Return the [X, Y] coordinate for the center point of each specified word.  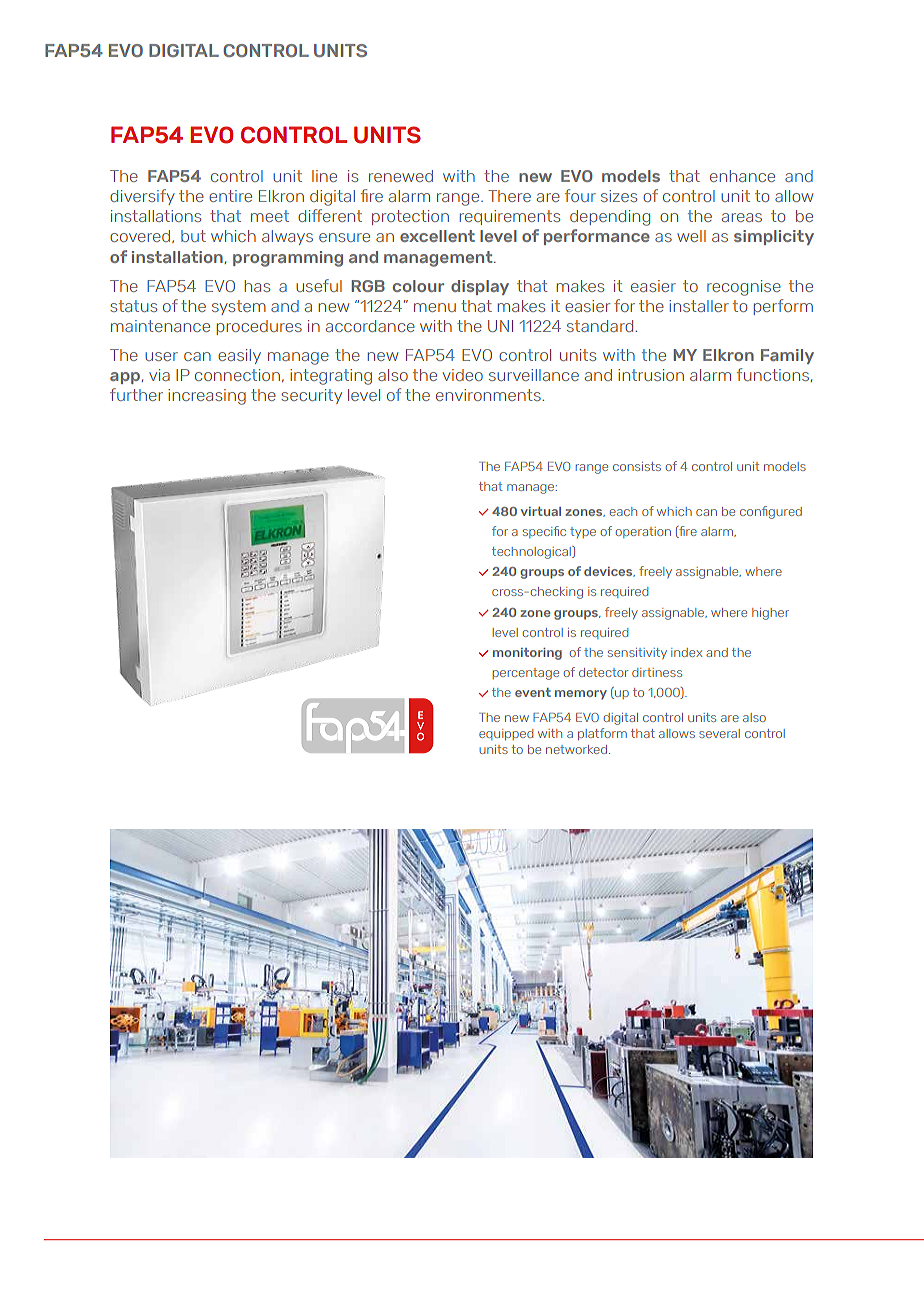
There [509, 196]
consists [637, 466]
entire [230, 196]
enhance [742, 176]
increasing [207, 397]
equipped [506, 734]
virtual [541, 511]
